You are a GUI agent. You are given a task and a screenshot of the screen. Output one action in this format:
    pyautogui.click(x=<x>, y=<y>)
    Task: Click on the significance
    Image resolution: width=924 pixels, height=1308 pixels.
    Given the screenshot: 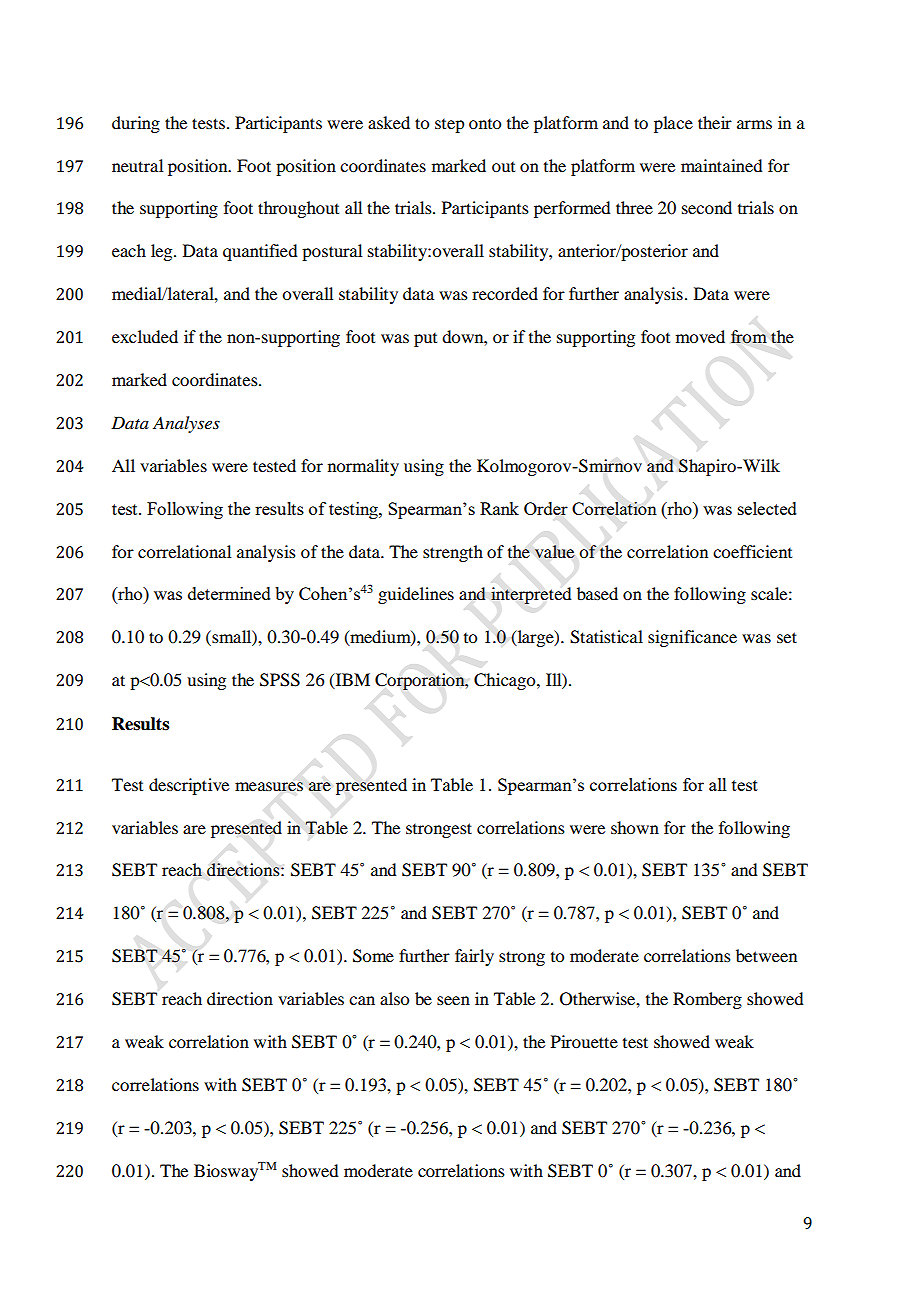 What is the action you would take?
    pyautogui.click(x=692, y=638)
